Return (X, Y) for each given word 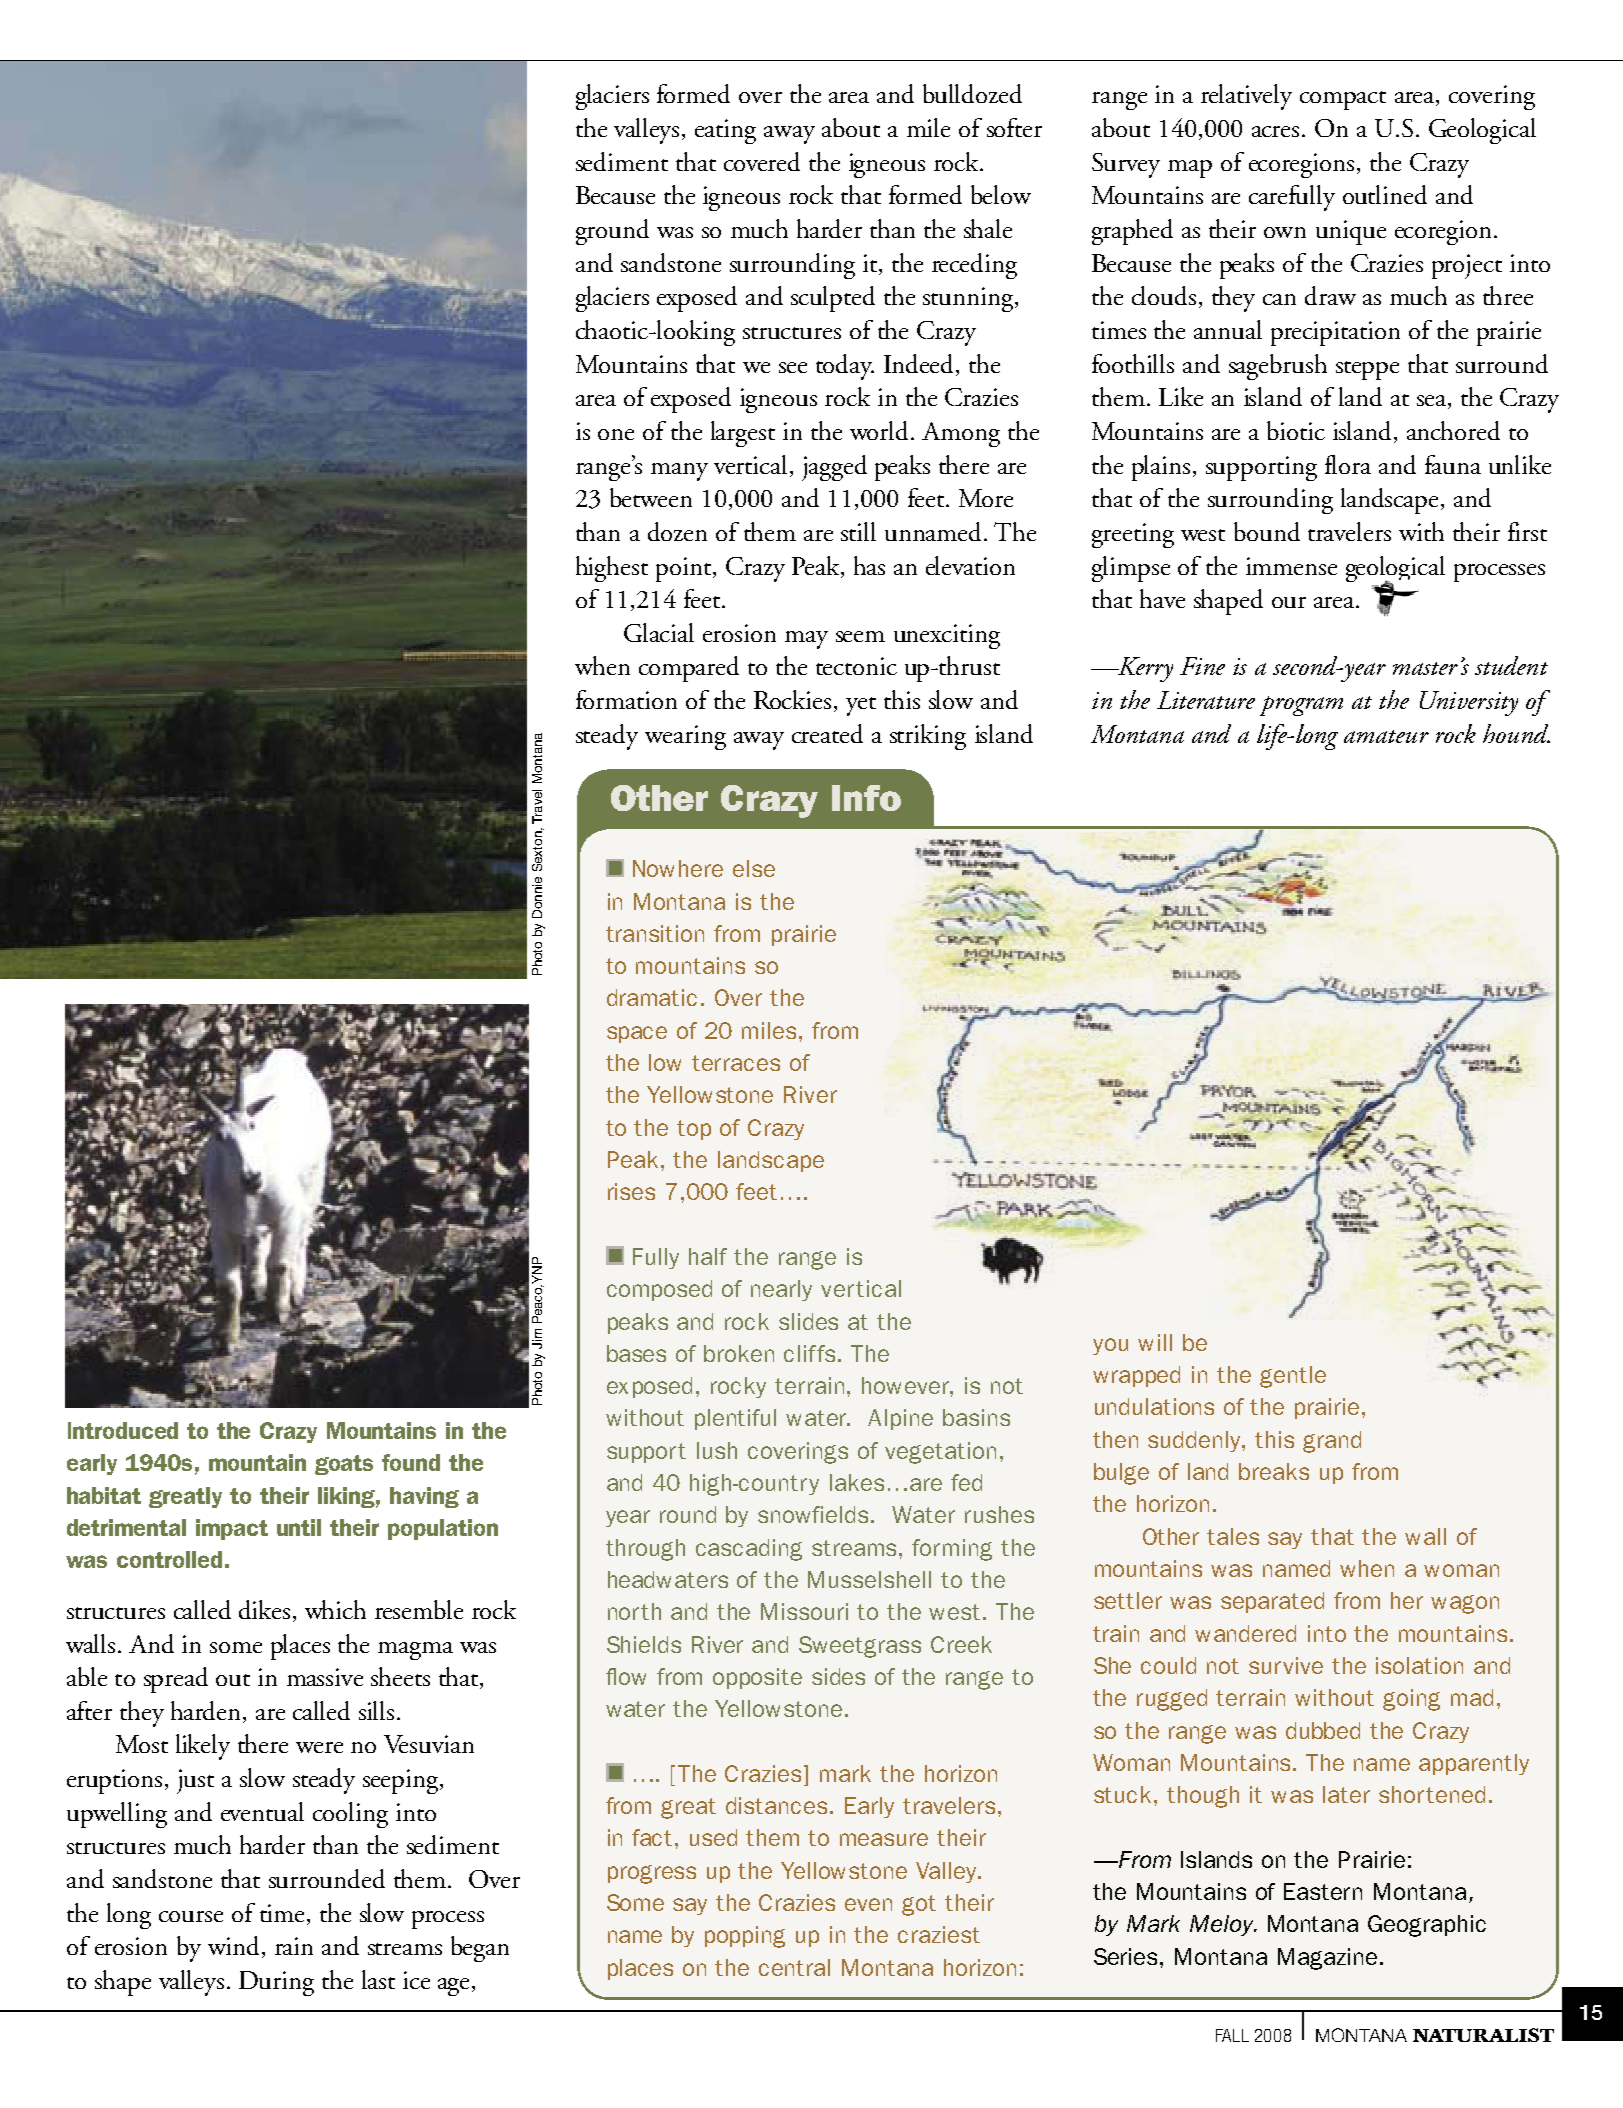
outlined (1385, 194)
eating (725, 131)
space (637, 1034)
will (1155, 1342)
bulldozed (972, 93)
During (276, 1983)
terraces (736, 1063)
